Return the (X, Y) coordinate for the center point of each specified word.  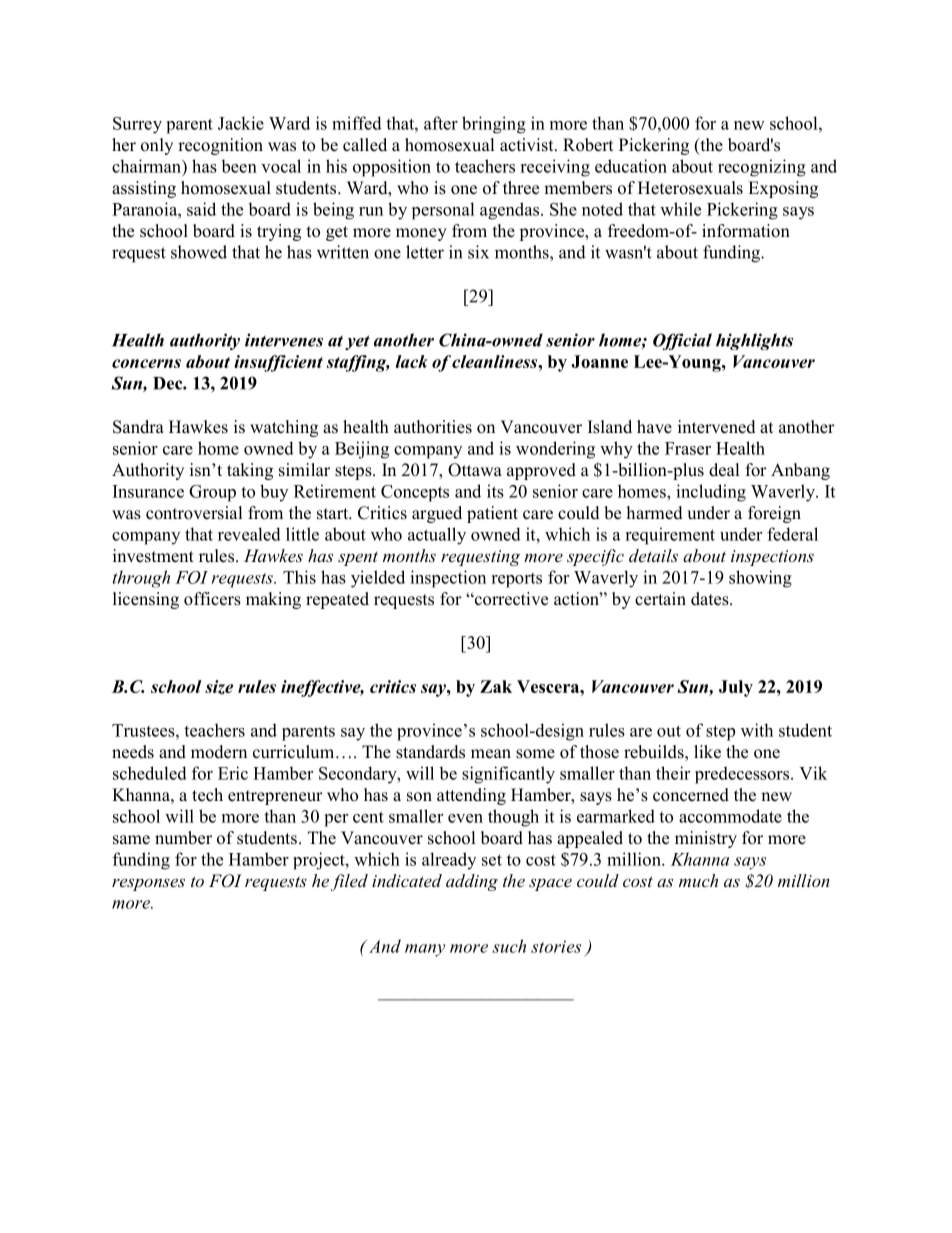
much (698, 880)
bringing (494, 125)
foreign (774, 514)
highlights (754, 341)
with (757, 730)
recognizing (762, 168)
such (509, 946)
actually (437, 536)
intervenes (284, 340)
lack (412, 361)
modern (219, 752)
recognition (220, 146)
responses (148, 884)
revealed (249, 534)
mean (491, 754)
